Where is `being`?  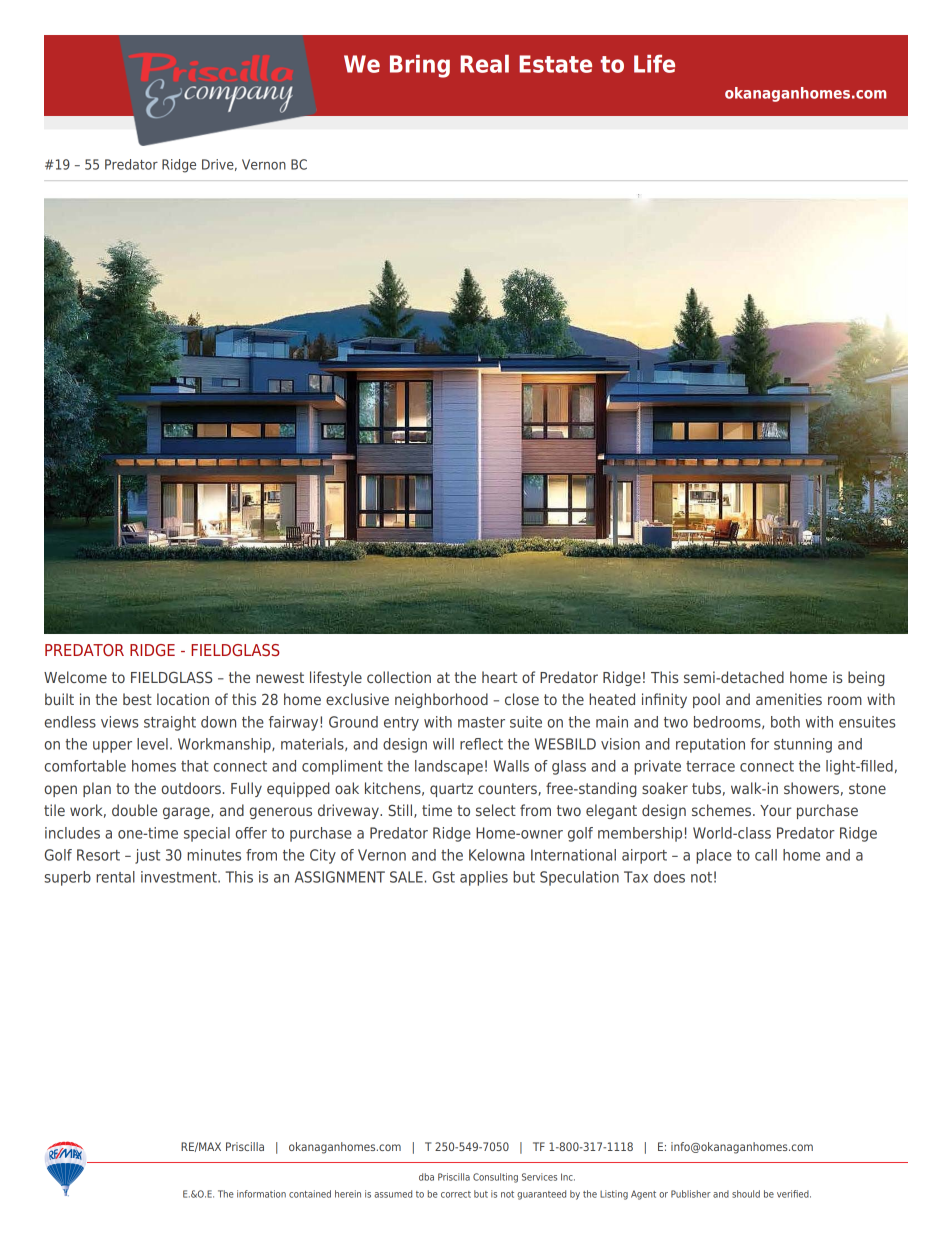 being is located at coordinates (866, 678).
